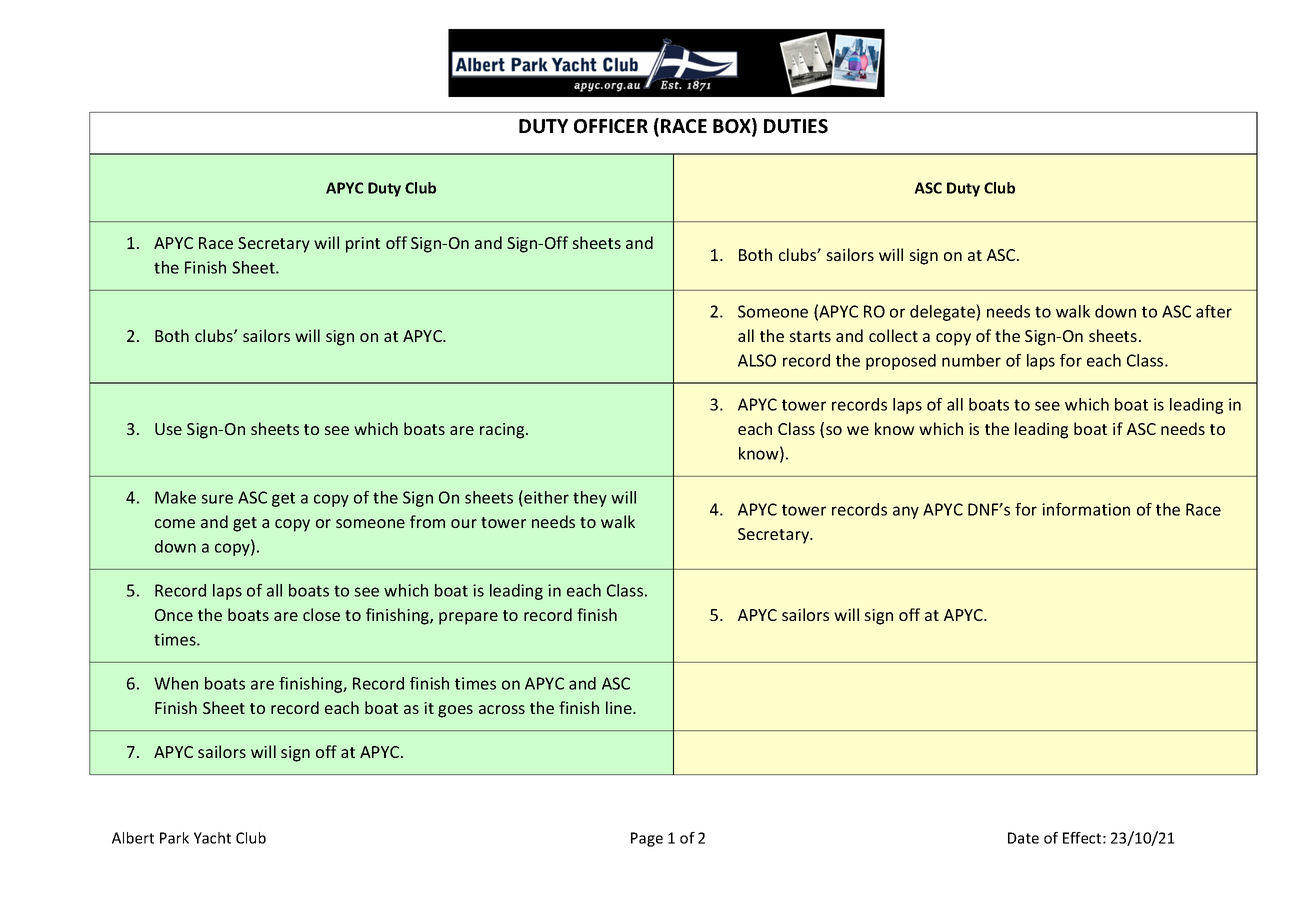  What do you see at coordinates (212, 838) in the image?
I see `Yacht` at bounding box center [212, 838].
